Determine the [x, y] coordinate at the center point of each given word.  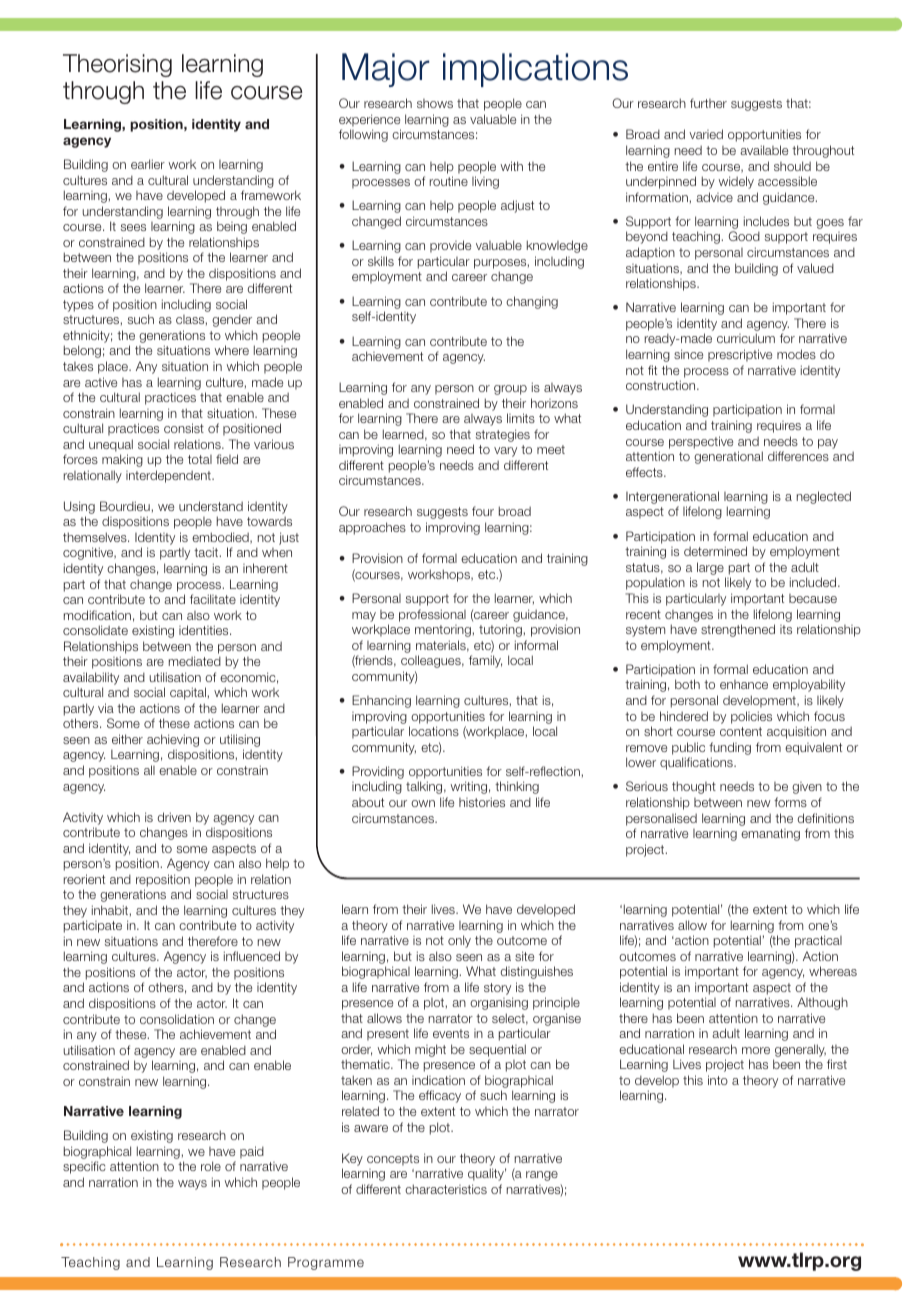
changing [532, 302]
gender [232, 320]
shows [435, 103]
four [483, 511]
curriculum [746, 338]
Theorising [117, 65]
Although [822, 1003]
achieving [173, 742]
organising [499, 1003]
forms [790, 802]
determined [715, 551]
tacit [207, 552]
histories [482, 802]
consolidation [177, 1019]
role [211, 1166]
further [708, 103]
